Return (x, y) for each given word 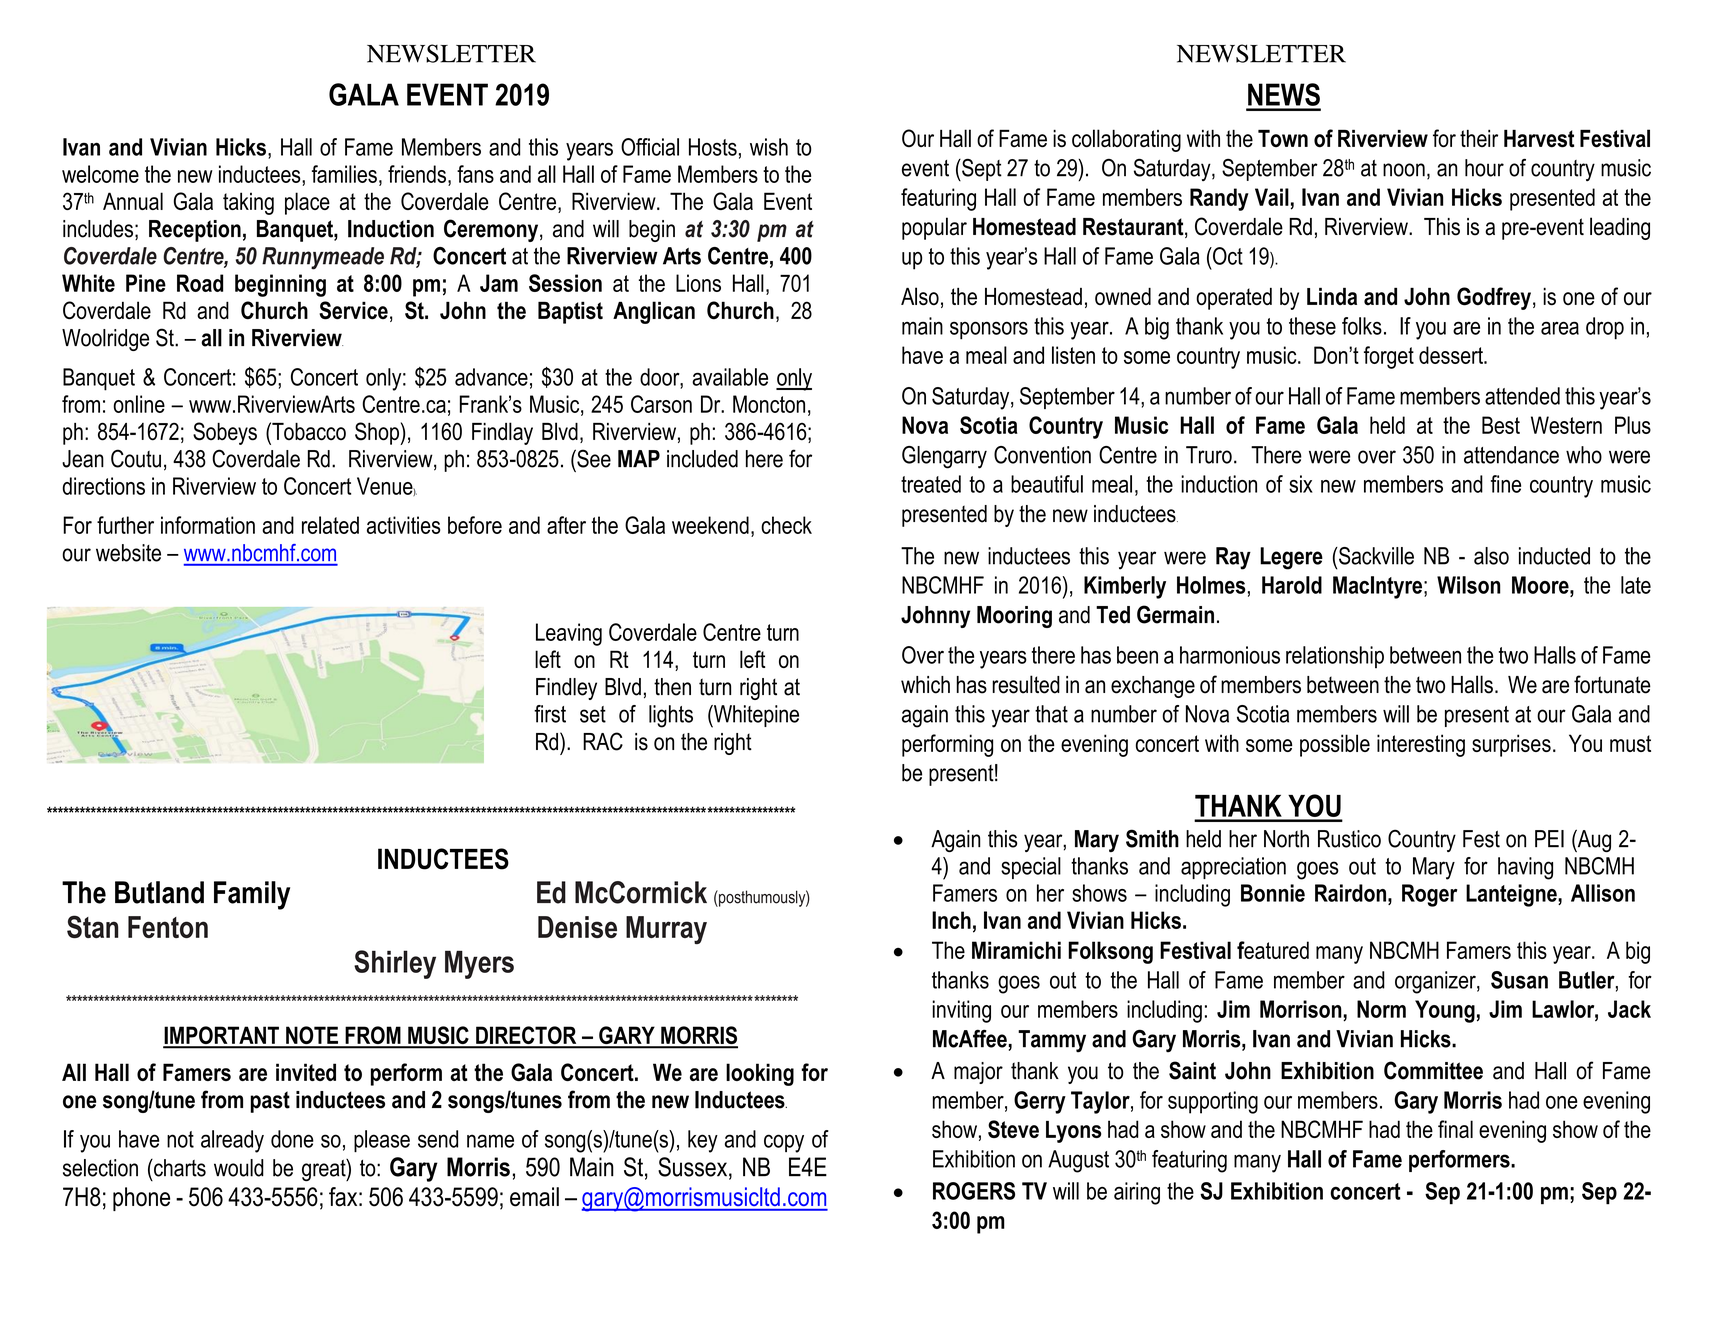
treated (931, 484)
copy (784, 1143)
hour (1484, 168)
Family (252, 895)
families (344, 174)
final (1455, 1129)
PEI (1549, 839)
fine (1506, 484)
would (239, 1168)
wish (769, 147)
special (1031, 868)
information (208, 525)
